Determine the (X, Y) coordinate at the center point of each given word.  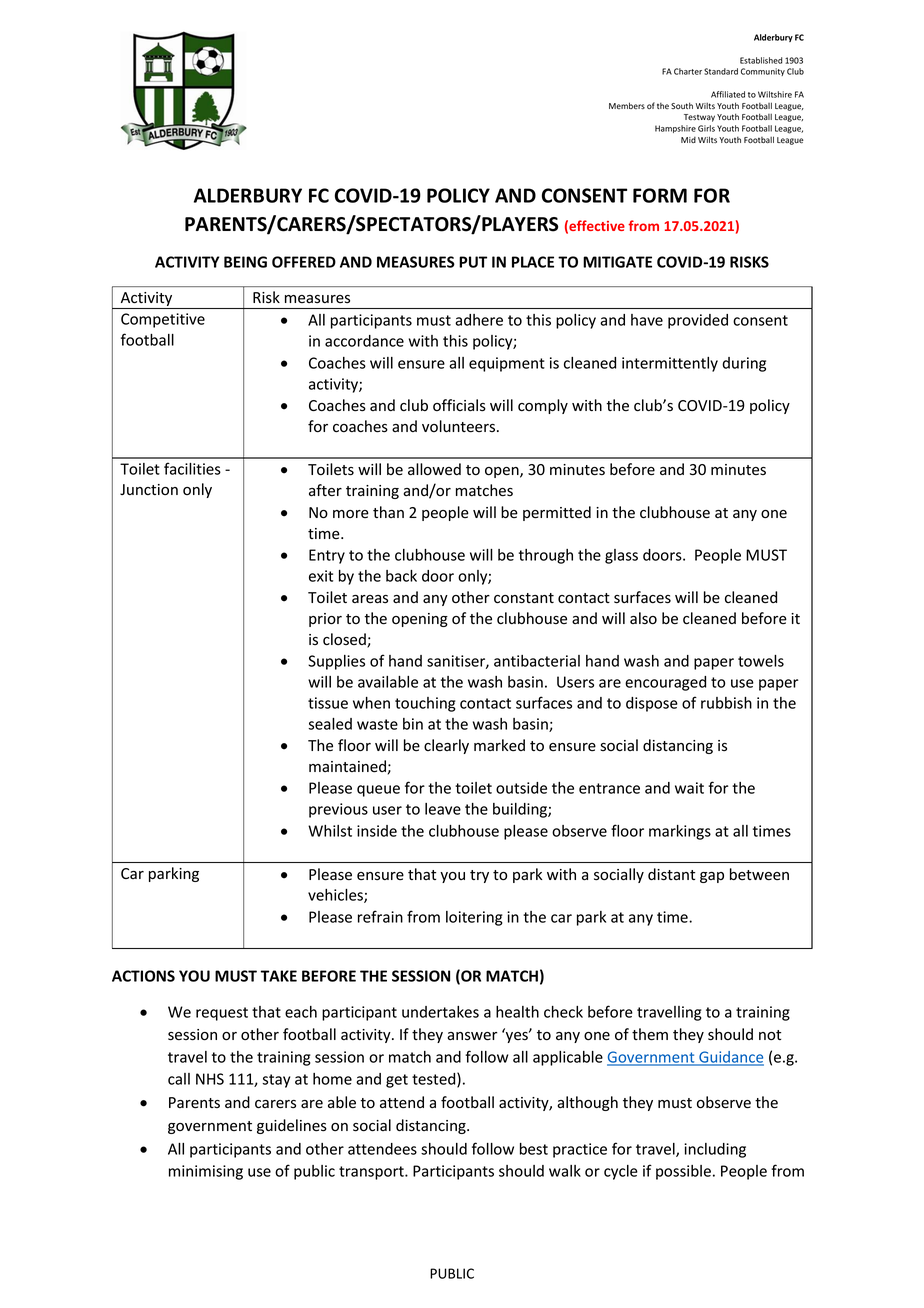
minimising (206, 1172)
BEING (245, 262)
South (682, 105)
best (534, 1149)
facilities (192, 468)
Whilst (330, 831)
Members (627, 105)
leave (443, 809)
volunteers (460, 426)
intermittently (670, 364)
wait (689, 788)
